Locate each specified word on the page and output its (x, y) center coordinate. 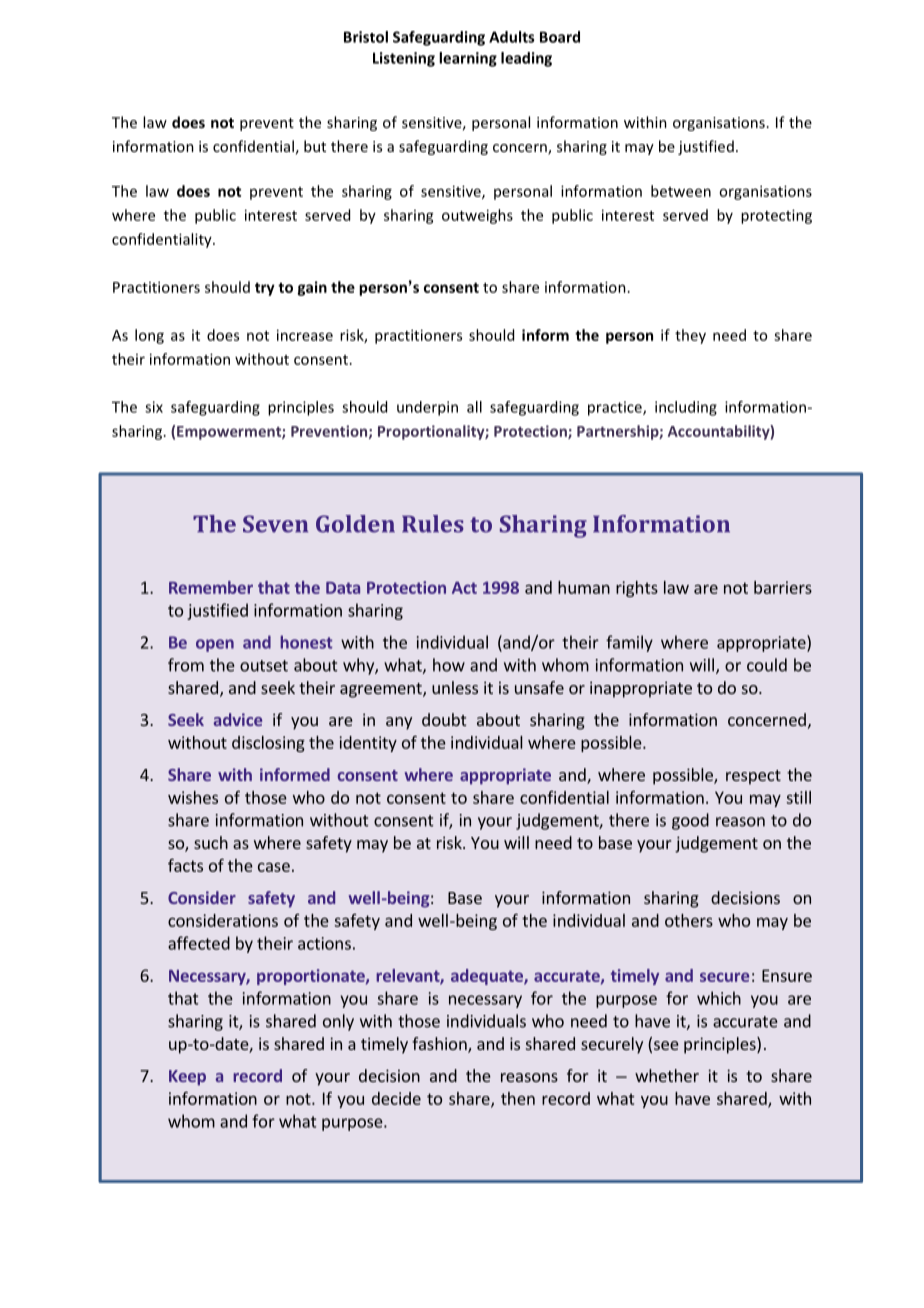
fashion (440, 1045)
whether (667, 1075)
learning (468, 59)
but (315, 146)
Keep (187, 1078)
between (681, 191)
